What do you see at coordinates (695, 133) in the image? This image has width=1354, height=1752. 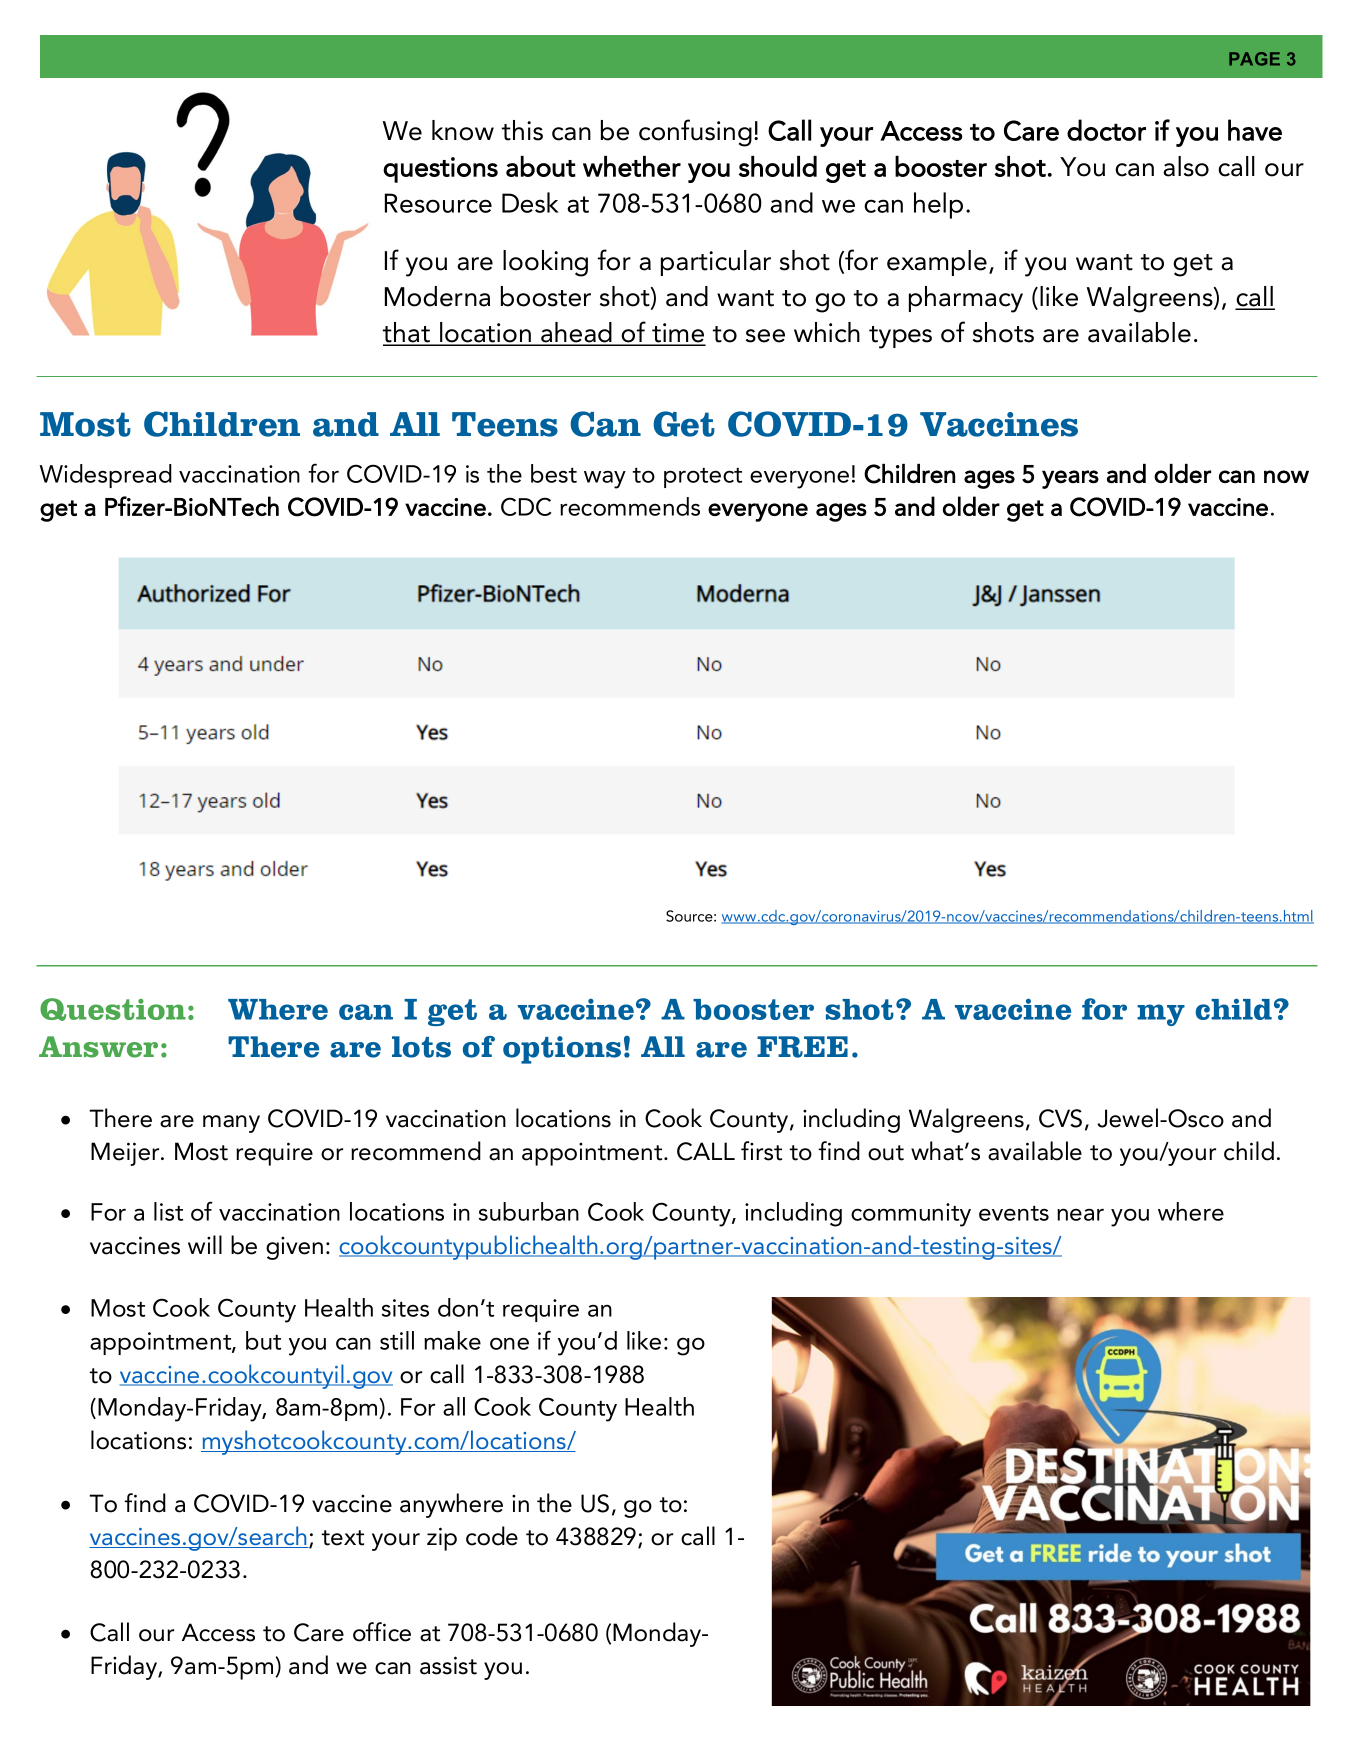 I see `confusing` at bounding box center [695, 133].
